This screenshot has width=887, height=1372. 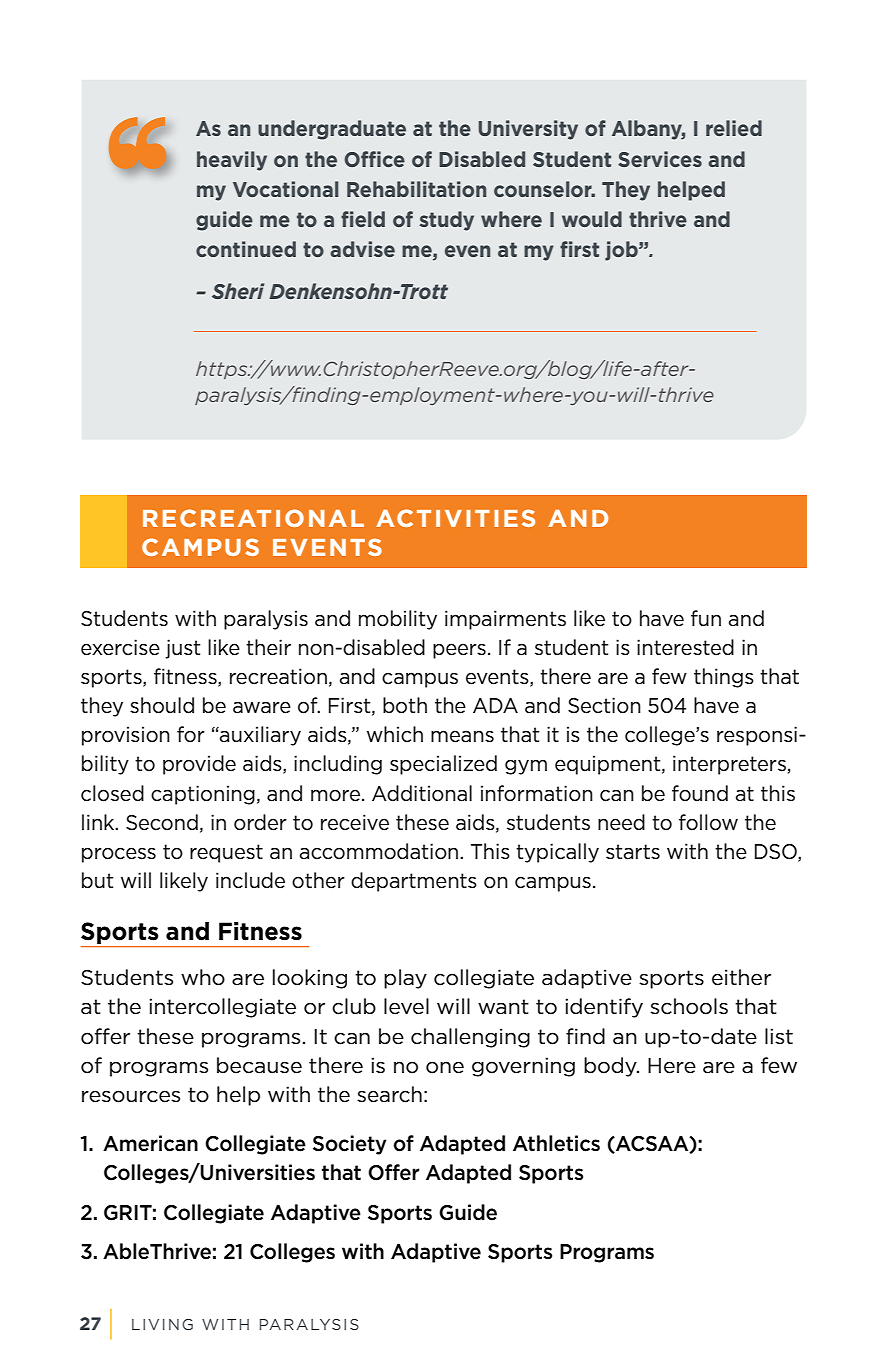 I want to click on heavily, so click(x=232, y=161).
